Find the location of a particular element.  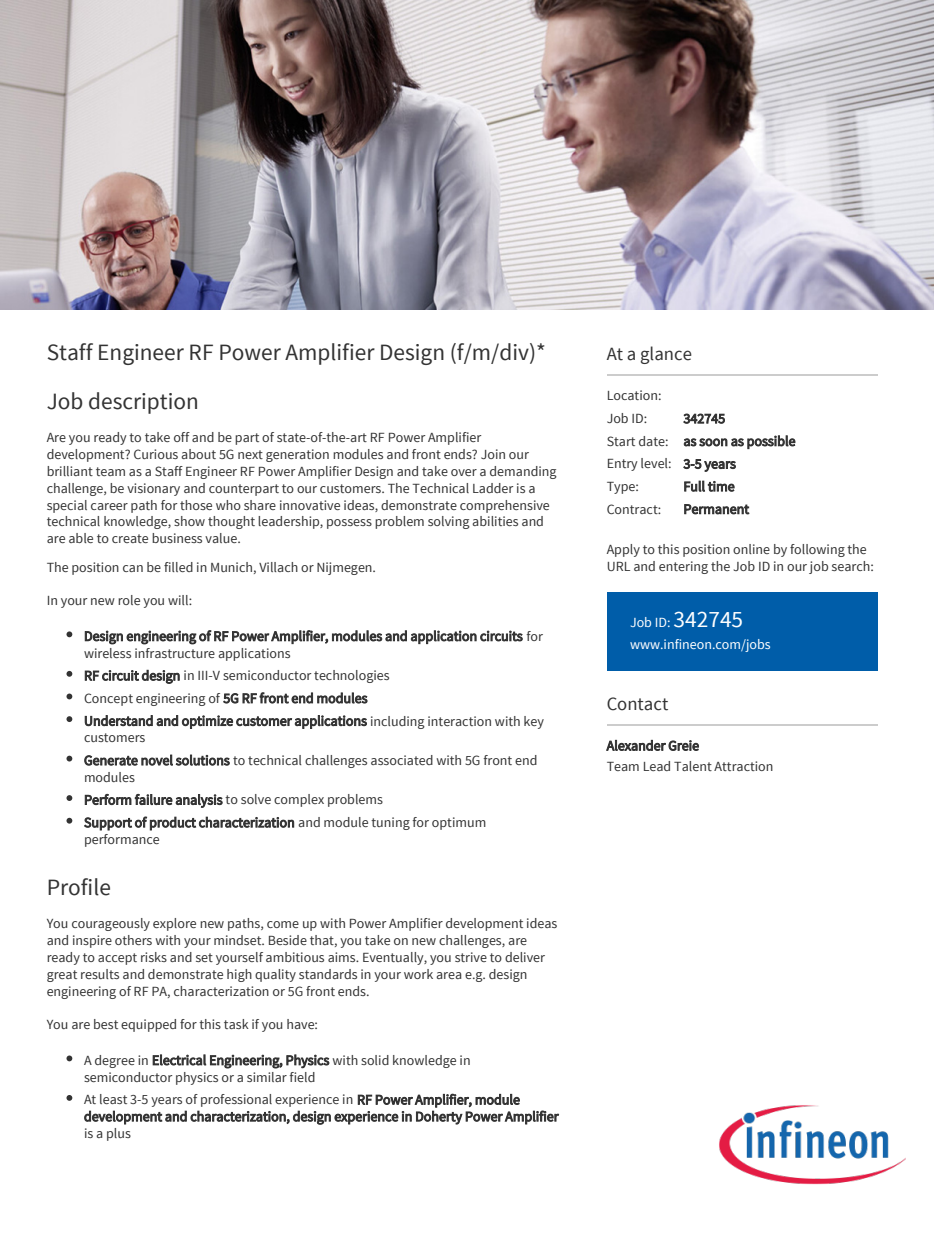

Permanent is located at coordinates (717, 509).
